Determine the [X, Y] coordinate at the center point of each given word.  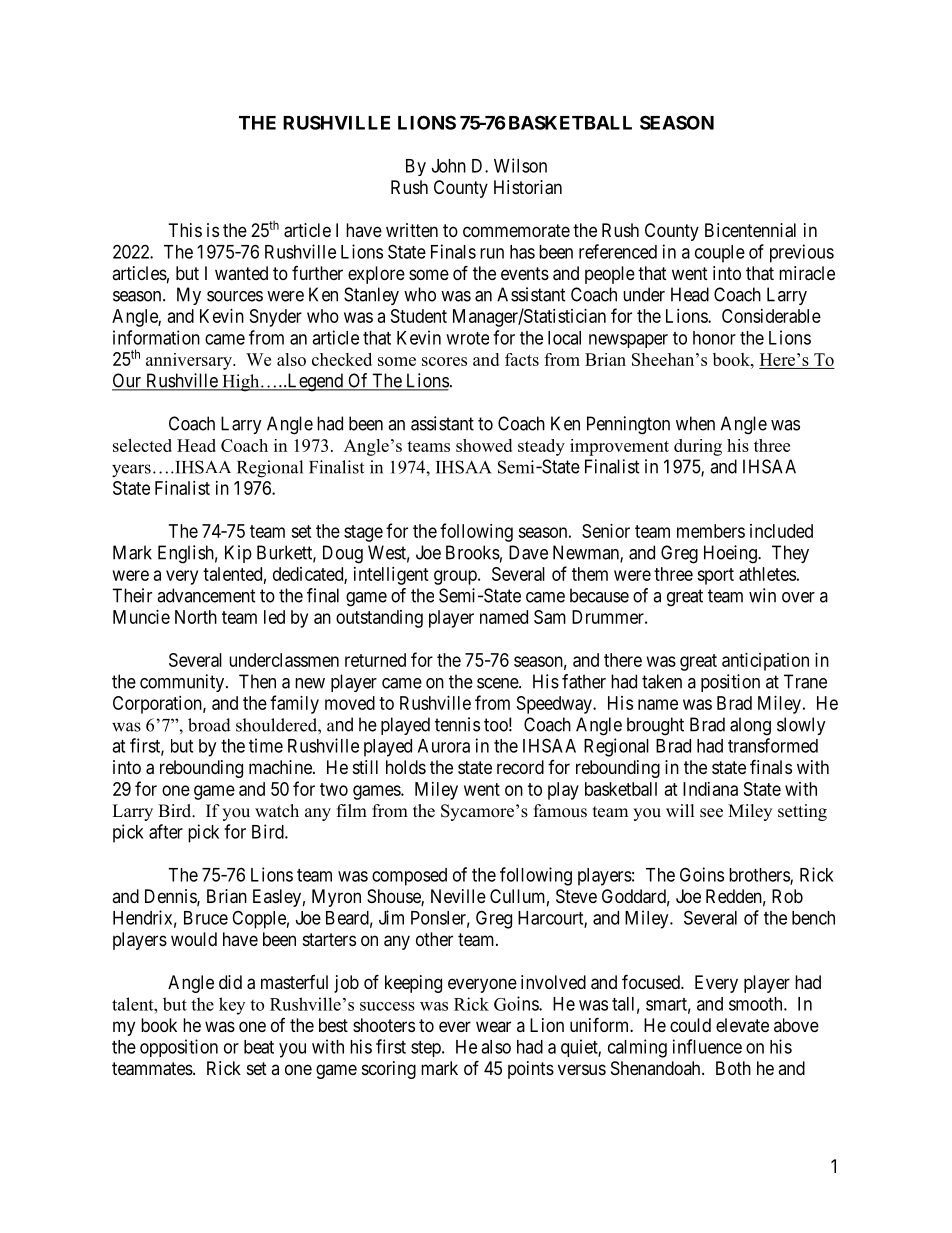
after [166, 831]
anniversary [190, 361]
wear [493, 1026]
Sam [550, 617]
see [711, 813]
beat [259, 1047]
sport [715, 576]
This [185, 230]
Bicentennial [750, 230]
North [196, 617]
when [695, 423]
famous [560, 811]
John [449, 166]
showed [484, 445]
